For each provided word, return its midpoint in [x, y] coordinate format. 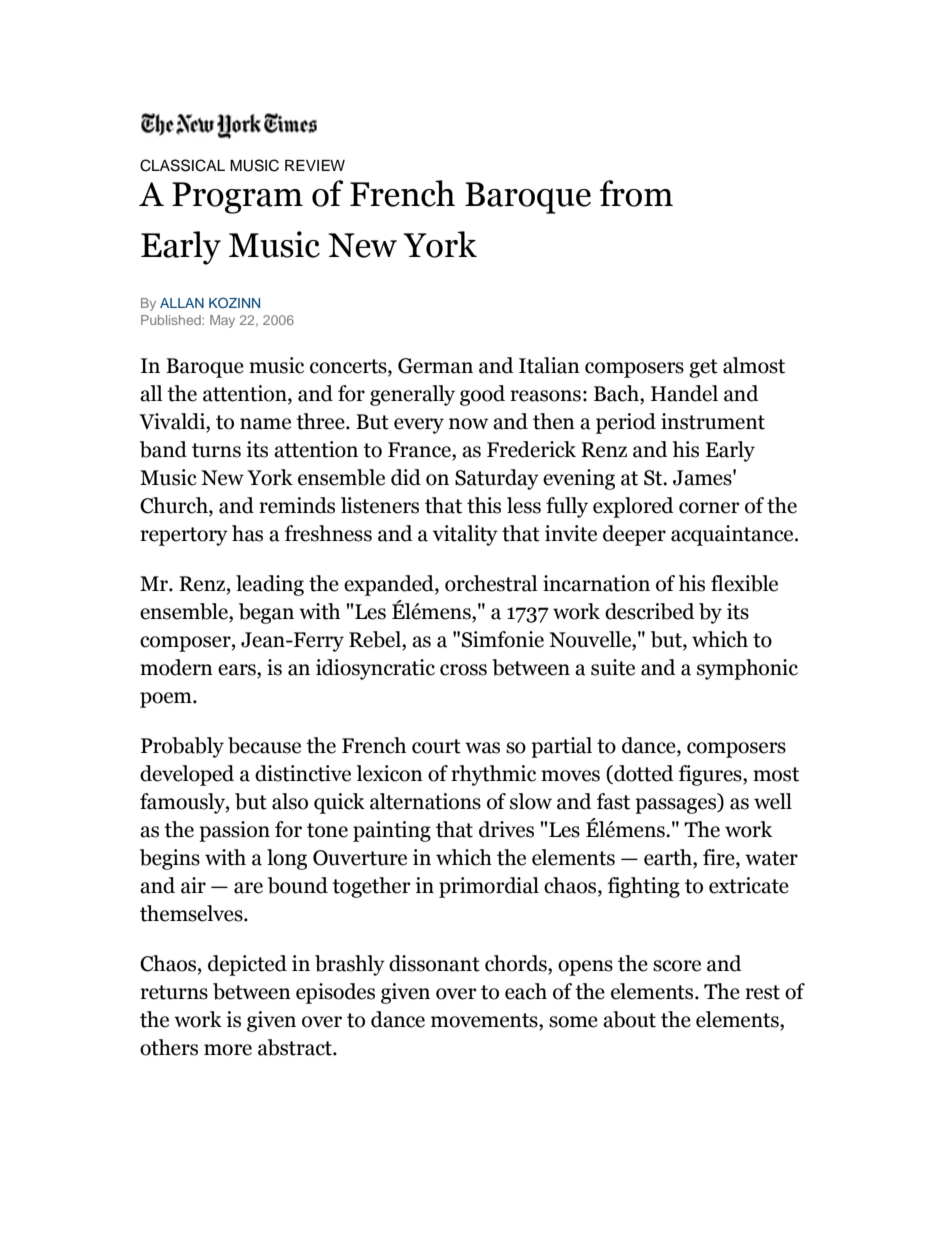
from [636, 193]
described [650, 611]
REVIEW [315, 165]
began [266, 613]
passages [677, 806]
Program [237, 198]
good [482, 395]
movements [485, 1020]
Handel [684, 393]
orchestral [491, 583]
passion [234, 831]
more [228, 1050]
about [629, 1019]
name [265, 424]
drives [506, 829]
